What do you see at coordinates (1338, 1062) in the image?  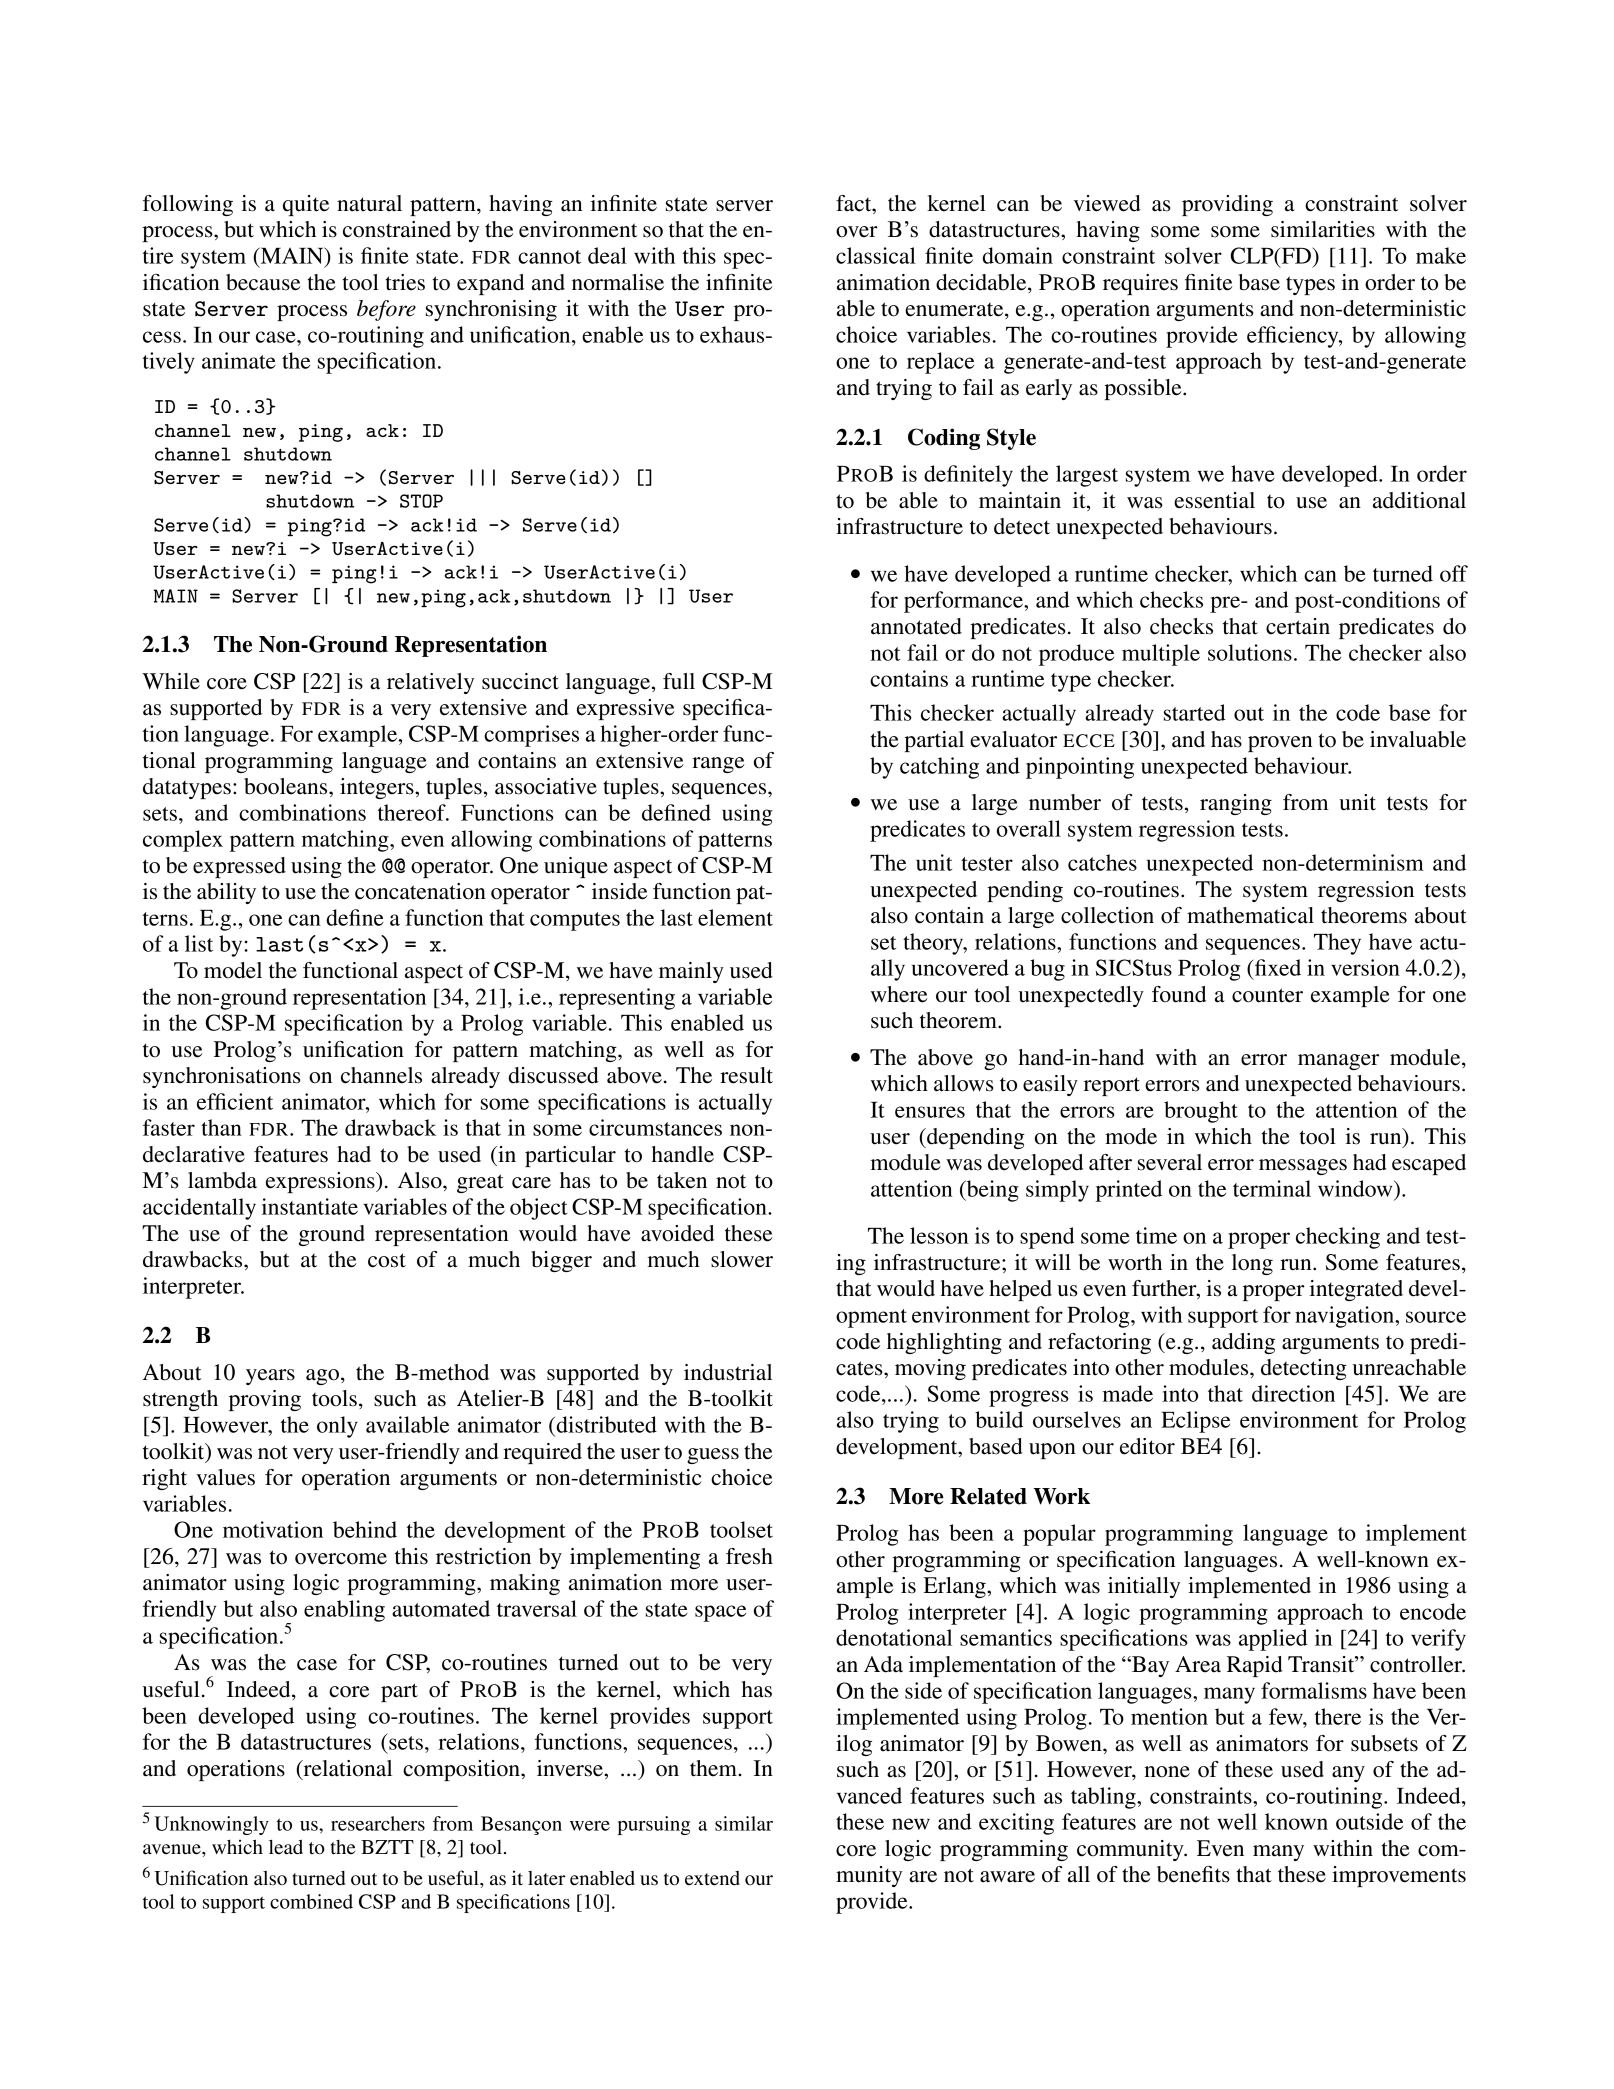 I see `manager` at bounding box center [1338, 1062].
